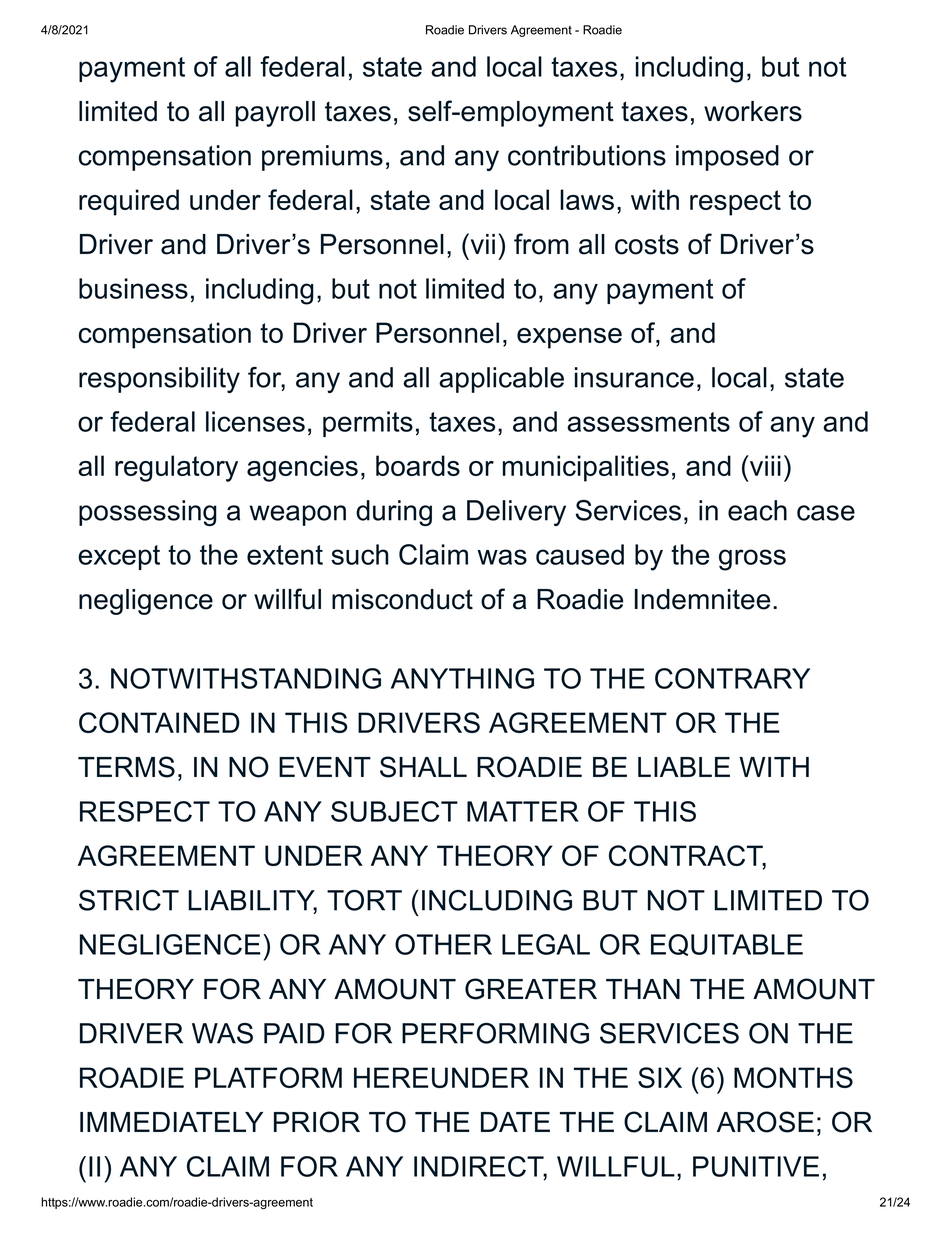 The image size is (952, 1233). Describe the element at coordinates (727, 158) in the screenshot. I see `imposed` at that location.
